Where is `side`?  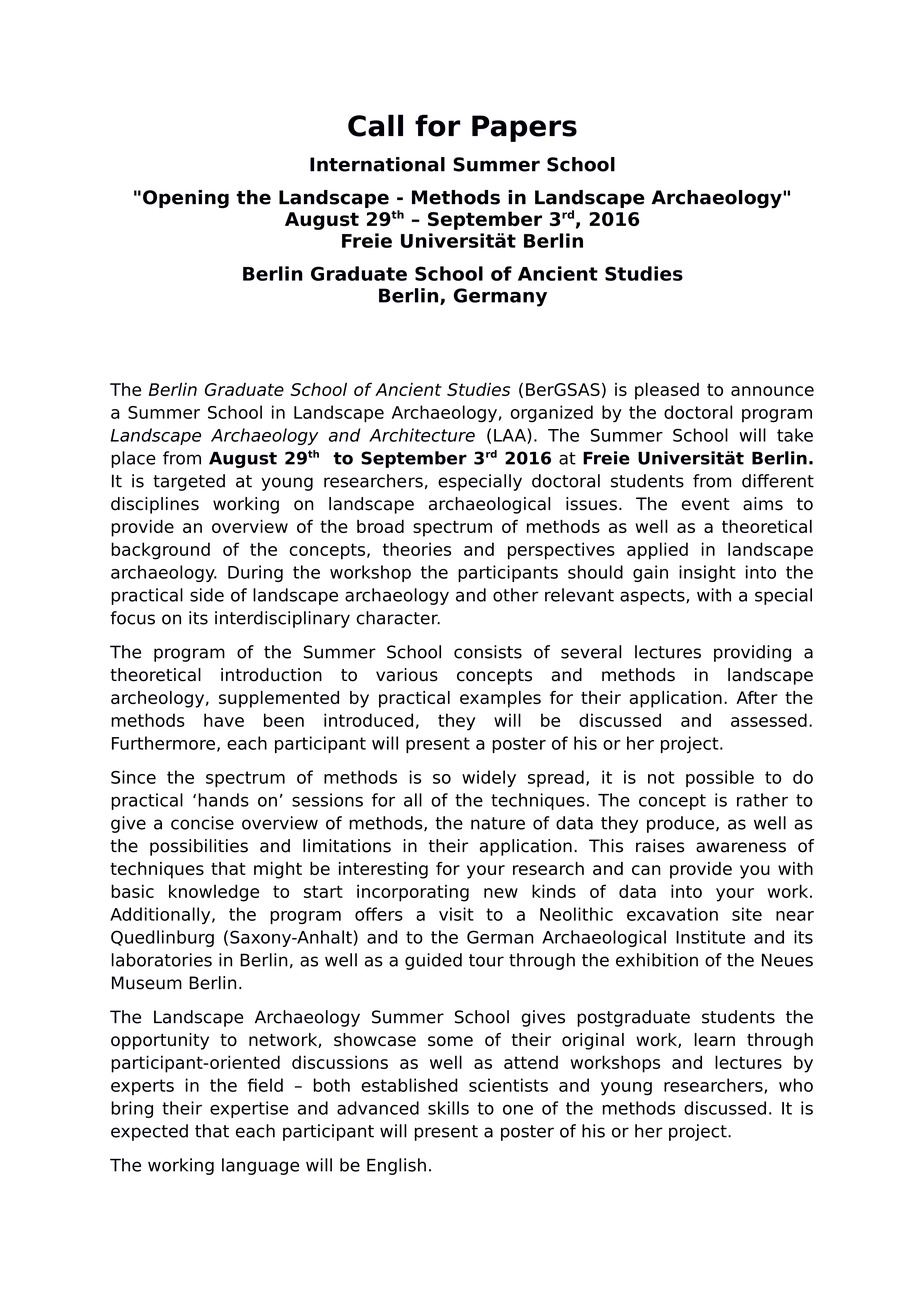 side is located at coordinates (207, 595).
